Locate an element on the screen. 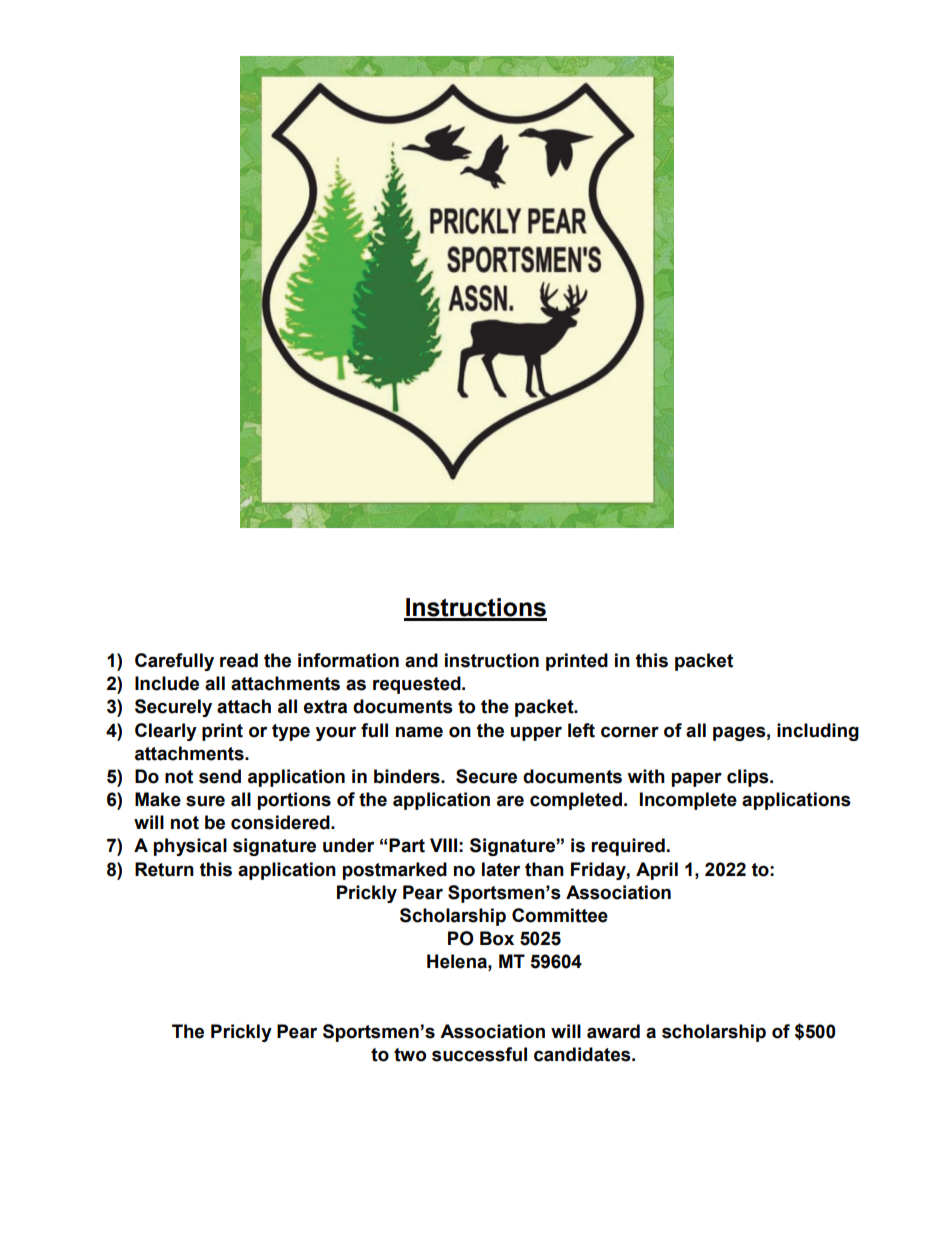 The height and width of the screenshot is (1233, 952). April is located at coordinates (657, 871).
